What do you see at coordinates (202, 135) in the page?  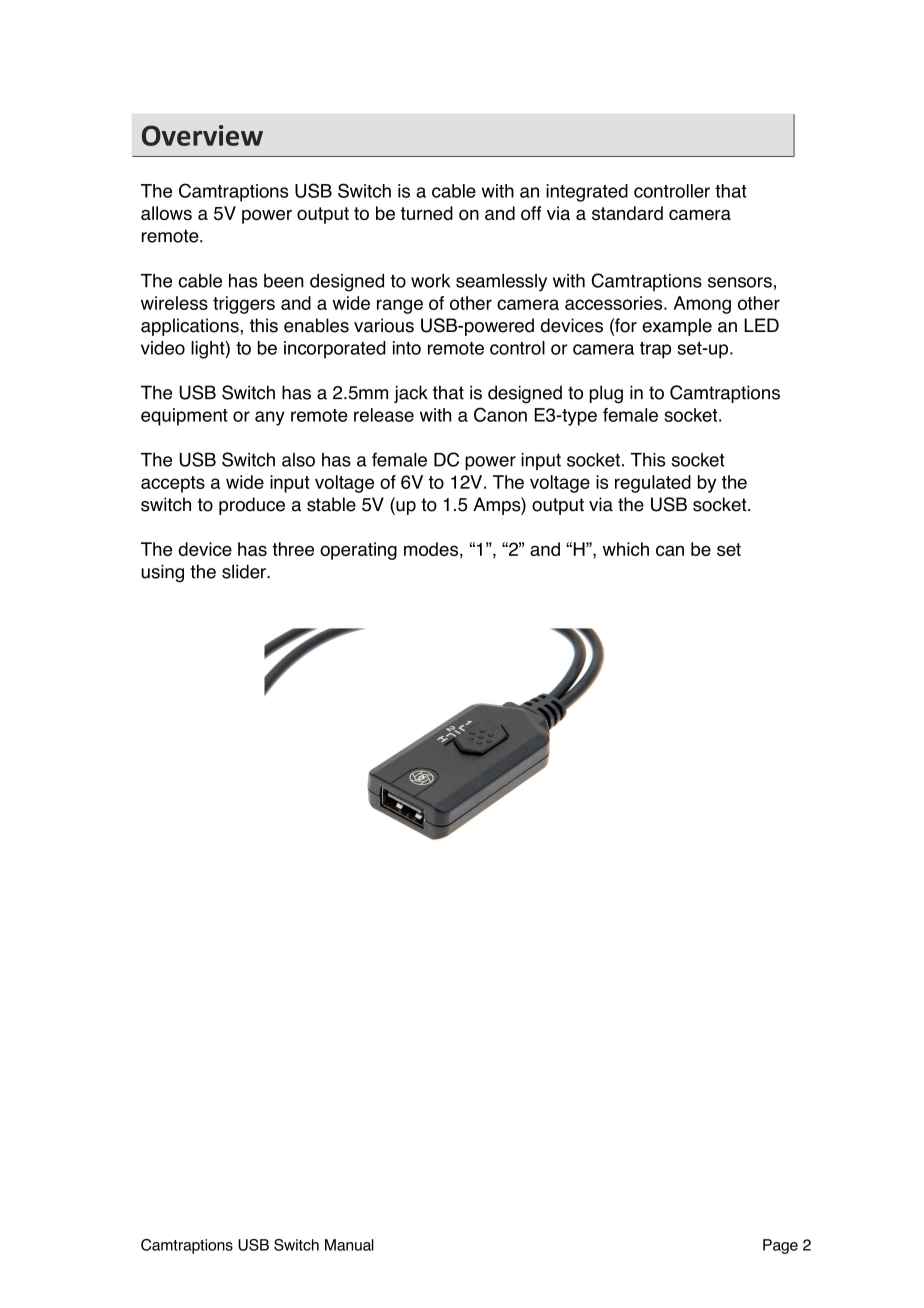 I see `Overview` at bounding box center [202, 135].
